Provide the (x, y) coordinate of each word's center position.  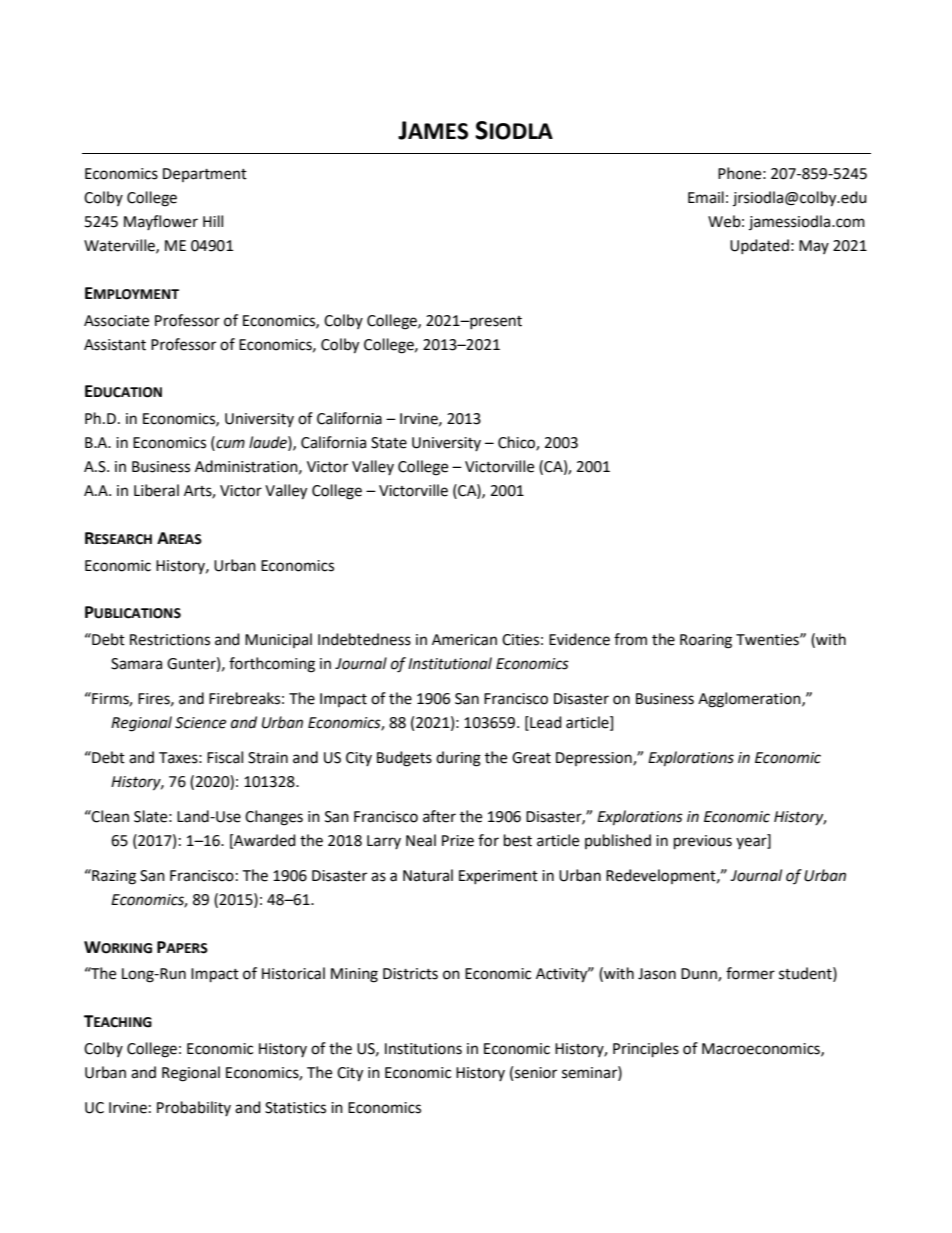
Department (205, 175)
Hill (213, 221)
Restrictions (170, 640)
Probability (194, 1108)
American (464, 640)
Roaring (706, 641)
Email (706, 197)
